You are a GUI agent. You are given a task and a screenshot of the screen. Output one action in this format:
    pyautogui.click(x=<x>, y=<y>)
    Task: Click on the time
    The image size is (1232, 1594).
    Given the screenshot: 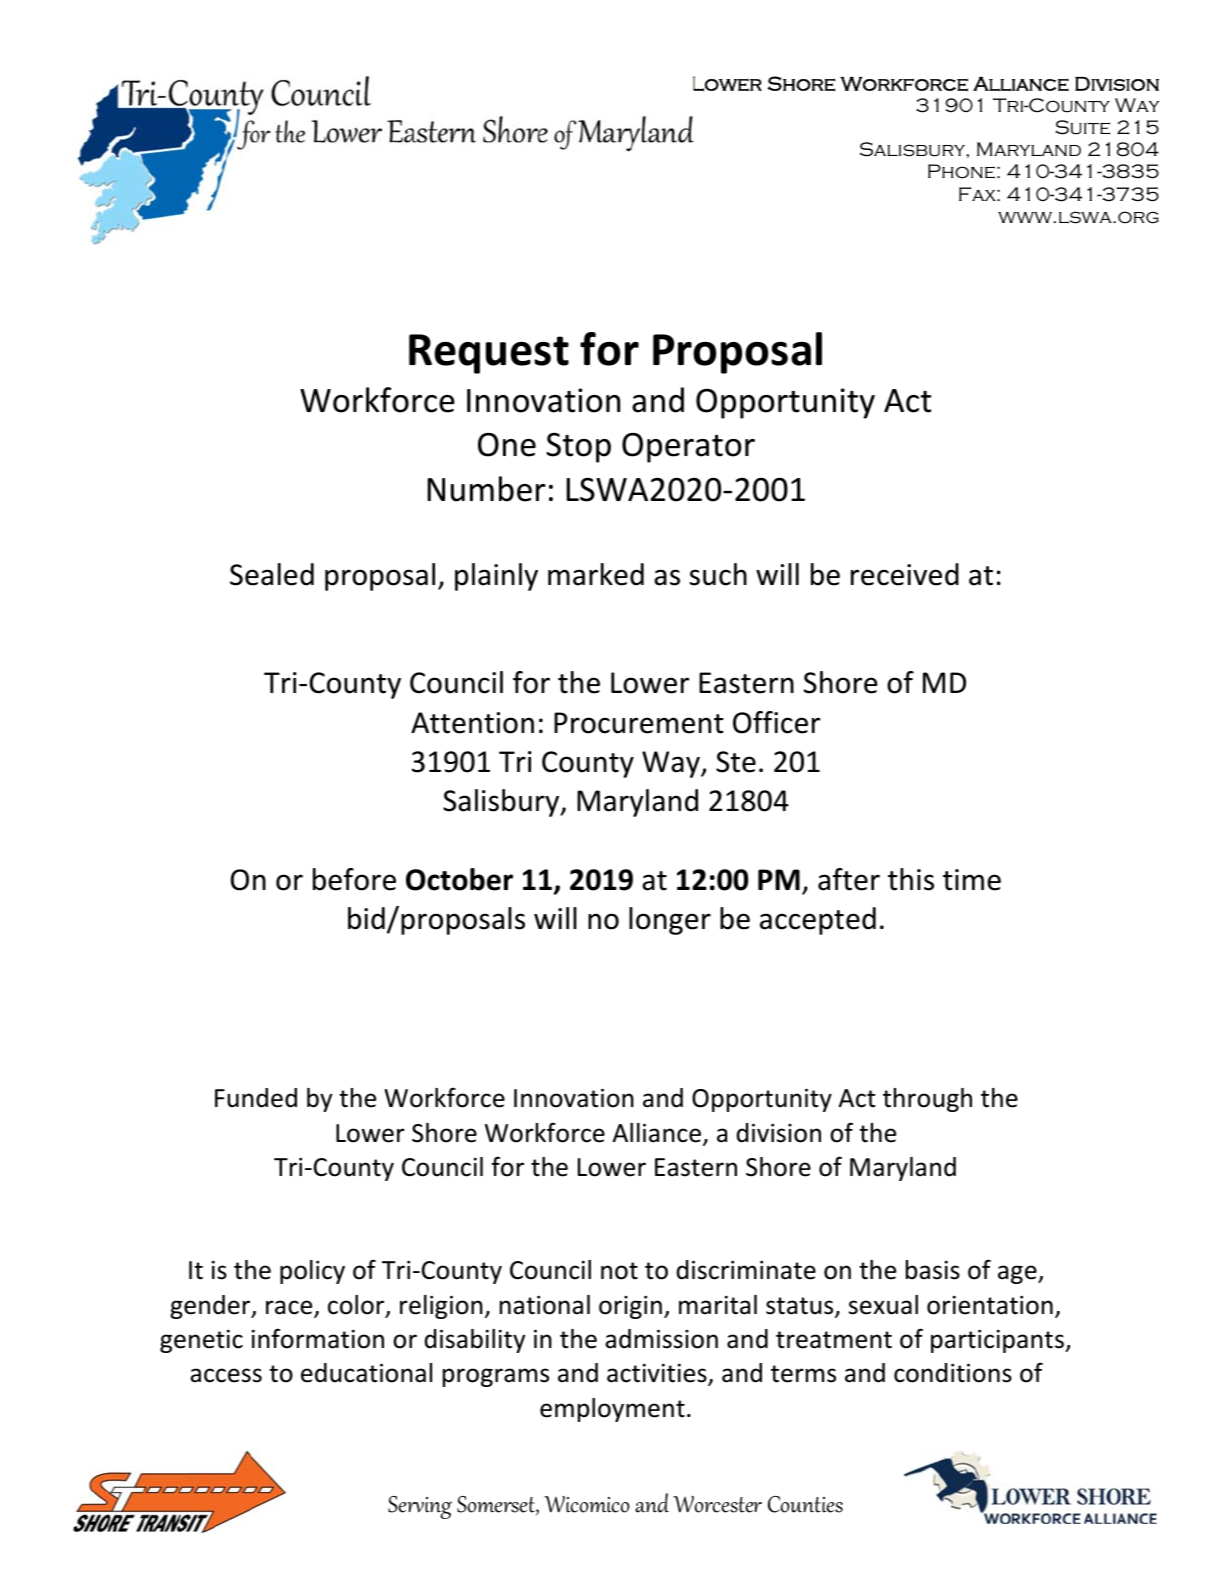 What is the action you would take?
    pyautogui.click(x=972, y=880)
